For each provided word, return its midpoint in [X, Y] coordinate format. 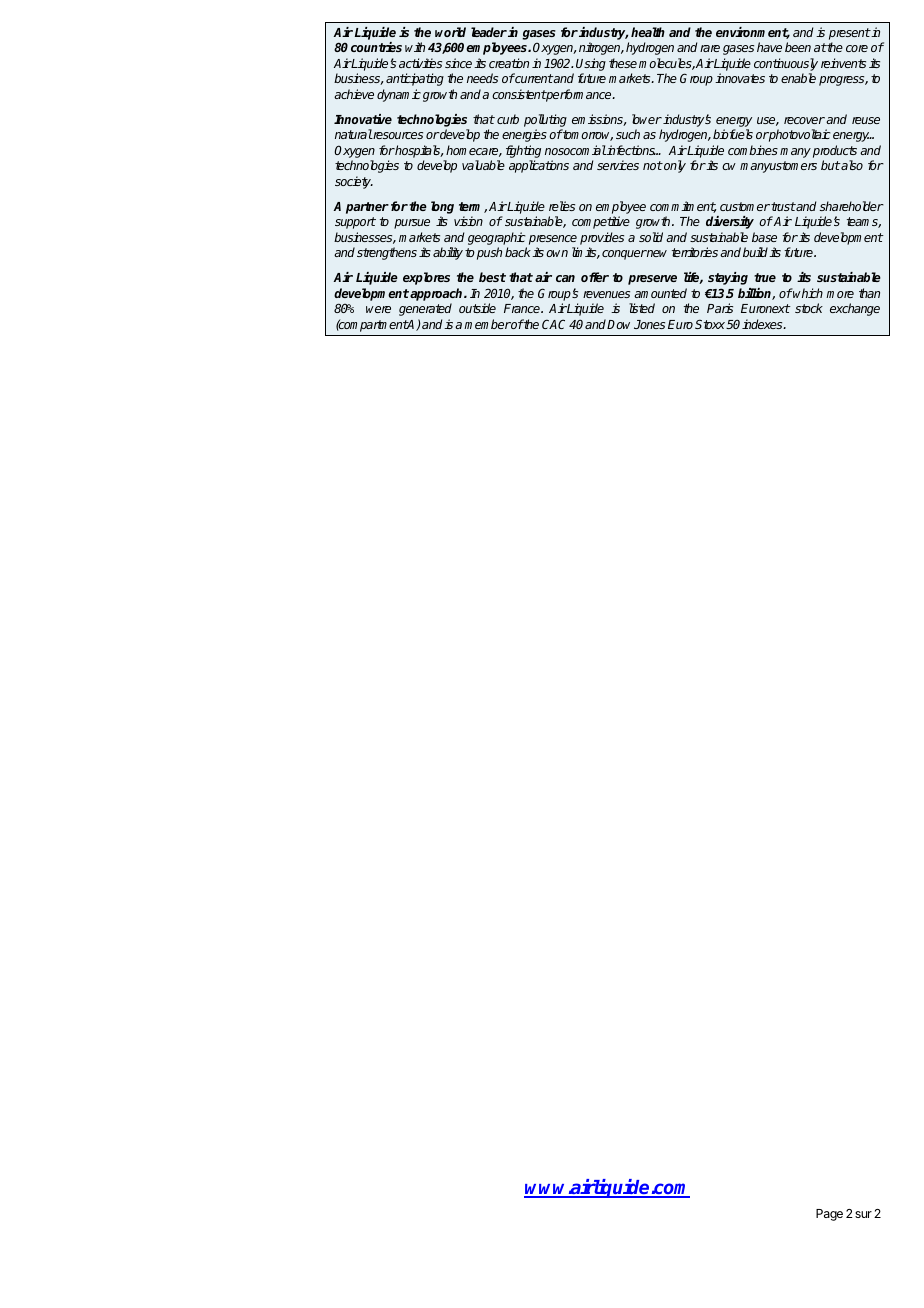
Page [829, 1215]
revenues [606, 294]
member [487, 324]
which [807, 293]
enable [798, 78]
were [378, 309]
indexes [763, 324]
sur [863, 1214]
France [523, 308]
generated [425, 309]
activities [420, 63]
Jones [649, 324]
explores [426, 278]
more [840, 294]
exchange [855, 309]
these [623, 63]
